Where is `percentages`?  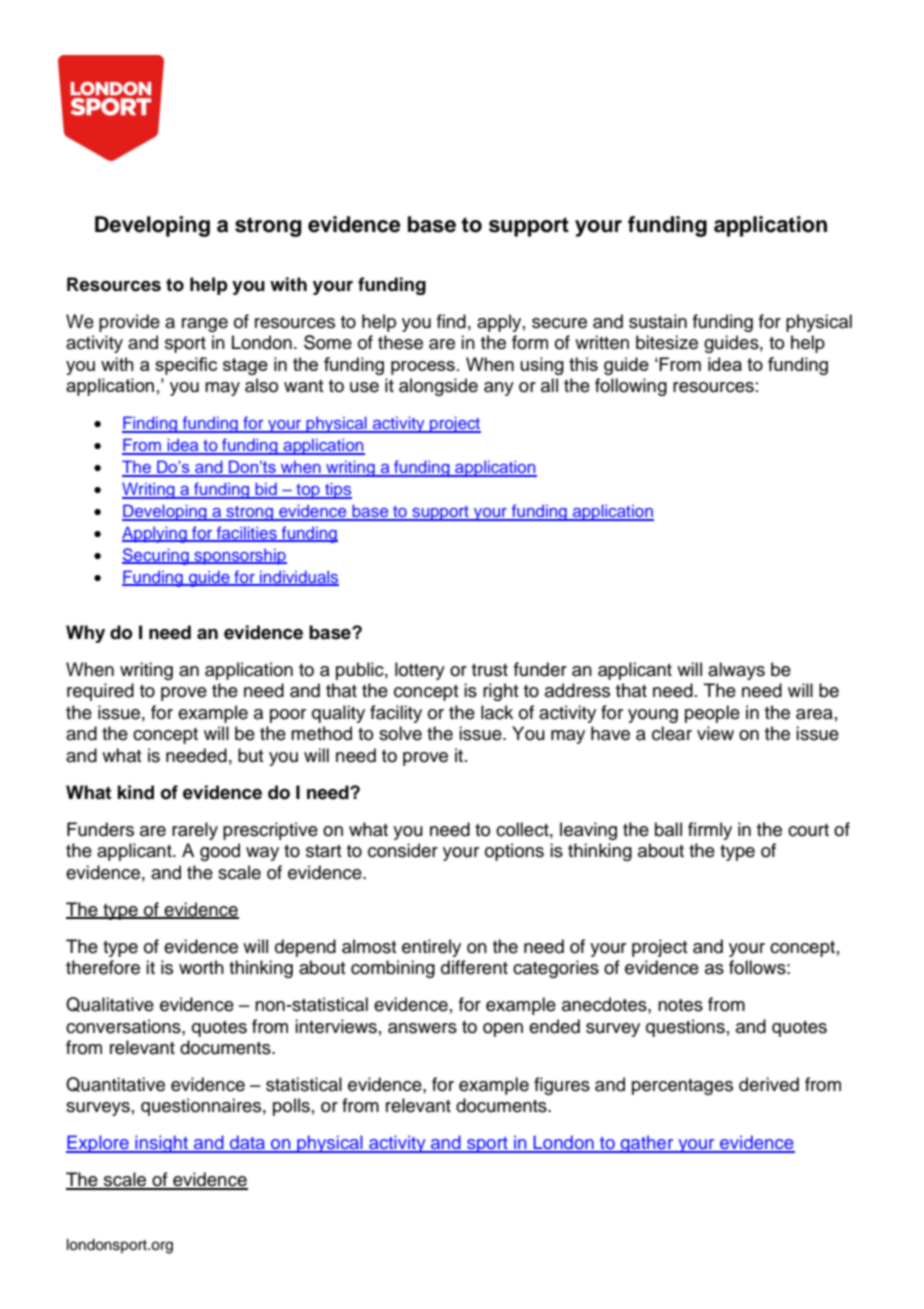 percentages is located at coordinates (682, 1087).
